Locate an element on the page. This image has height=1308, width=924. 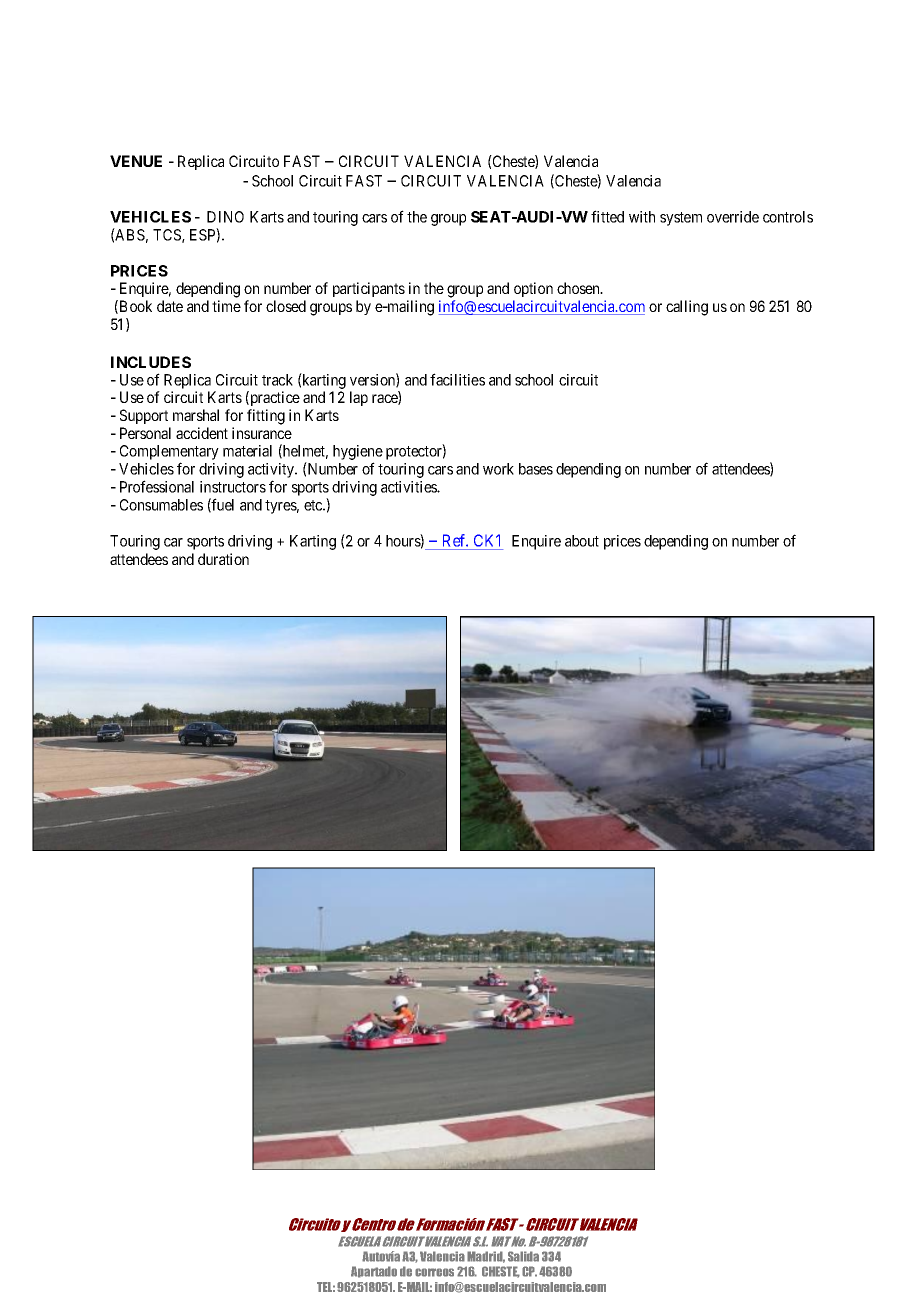
override is located at coordinates (733, 217).
